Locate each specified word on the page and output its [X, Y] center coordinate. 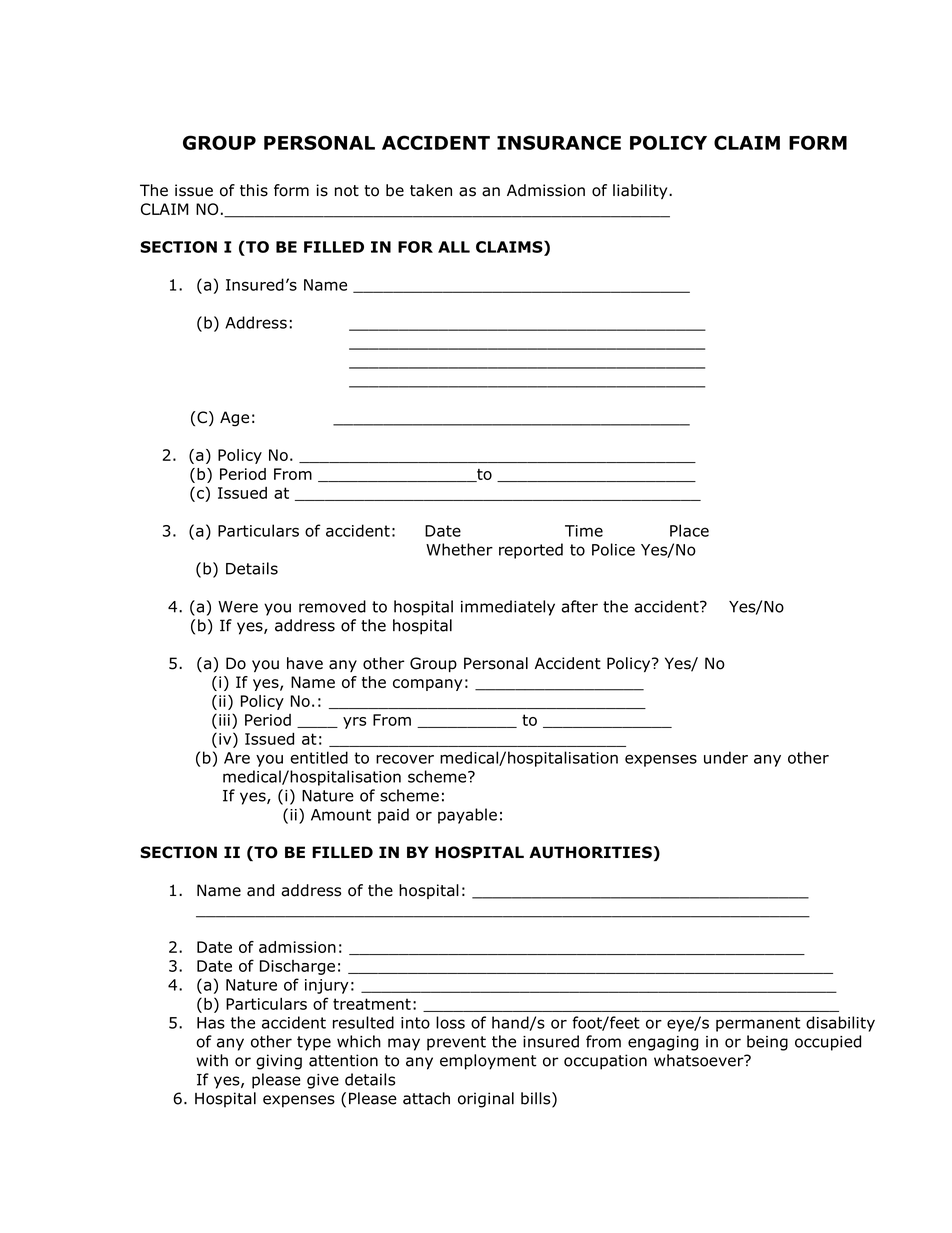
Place [689, 530]
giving [279, 1062]
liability [641, 191]
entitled [319, 757]
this [254, 190]
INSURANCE [559, 142]
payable [467, 816]
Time [584, 531]
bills [537, 1099]
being [767, 1043]
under [726, 757]
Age [234, 419]
